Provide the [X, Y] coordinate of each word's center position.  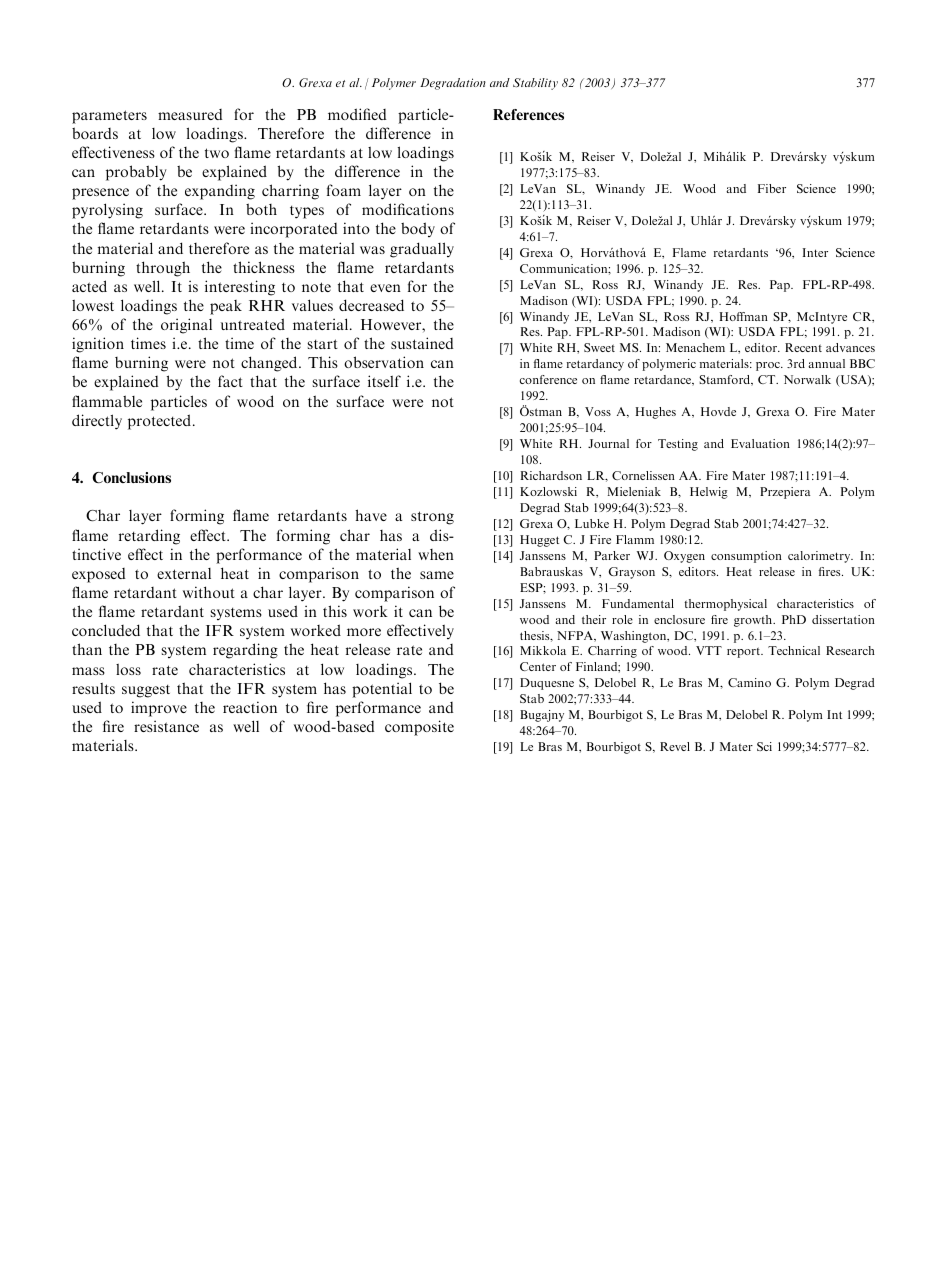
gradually [422, 250]
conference [548, 379]
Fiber [772, 188]
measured [190, 114]
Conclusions [131, 477]
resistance [166, 726]
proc [769, 366]
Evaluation [760, 443]
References [528, 114]
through [163, 269]
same [437, 575]
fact [230, 381]
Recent [803, 347]
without [209, 592]
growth [754, 621]
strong [432, 518]
